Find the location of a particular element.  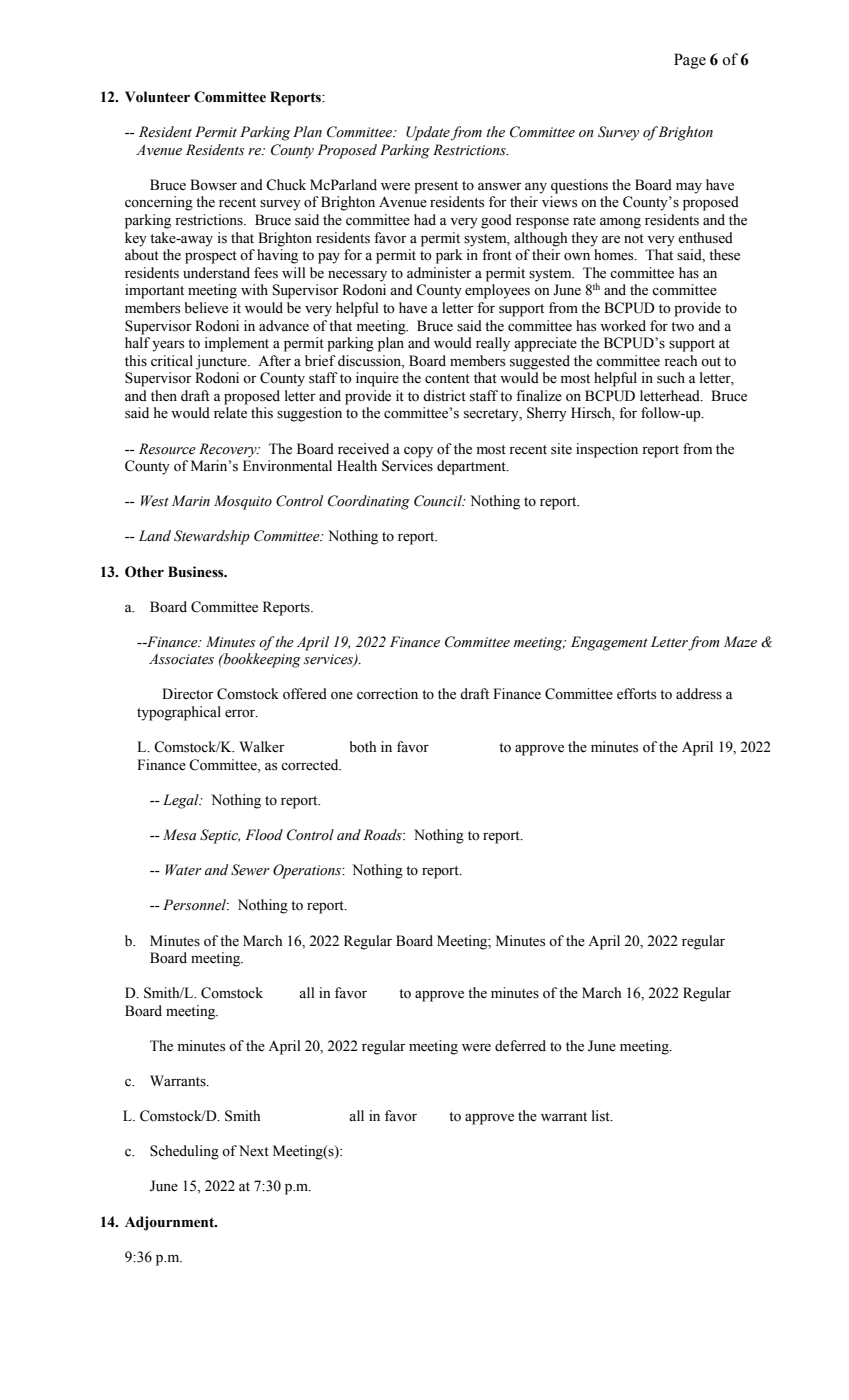

Engagement is located at coordinates (609, 643).
